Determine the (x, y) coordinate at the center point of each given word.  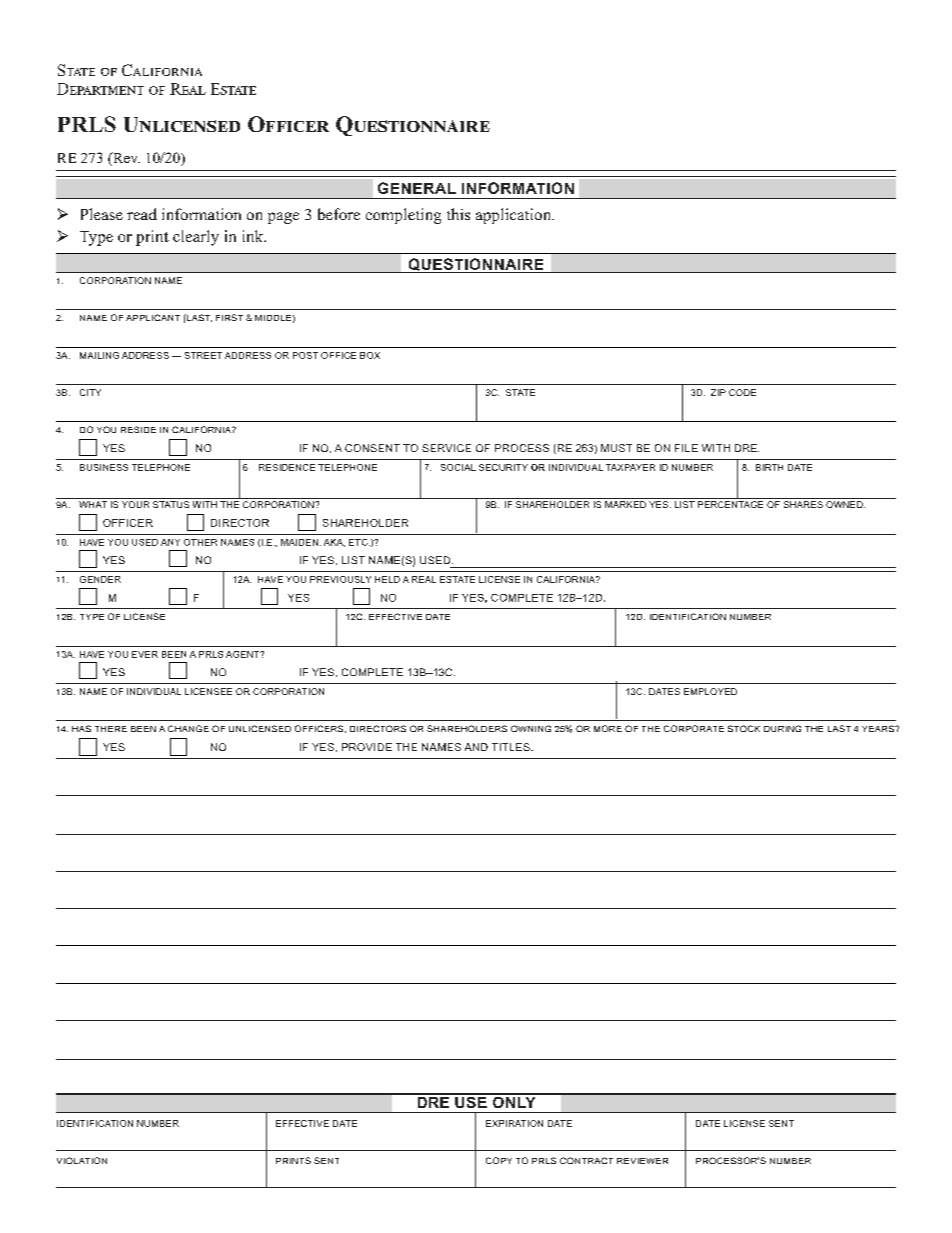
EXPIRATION (514, 1123)
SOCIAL (458, 467)
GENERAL (417, 188)
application (515, 216)
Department (100, 89)
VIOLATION (82, 1160)
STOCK (744, 728)
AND (476, 747)
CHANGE (188, 728)
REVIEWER (642, 1161)
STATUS (171, 504)
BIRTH (769, 467)
